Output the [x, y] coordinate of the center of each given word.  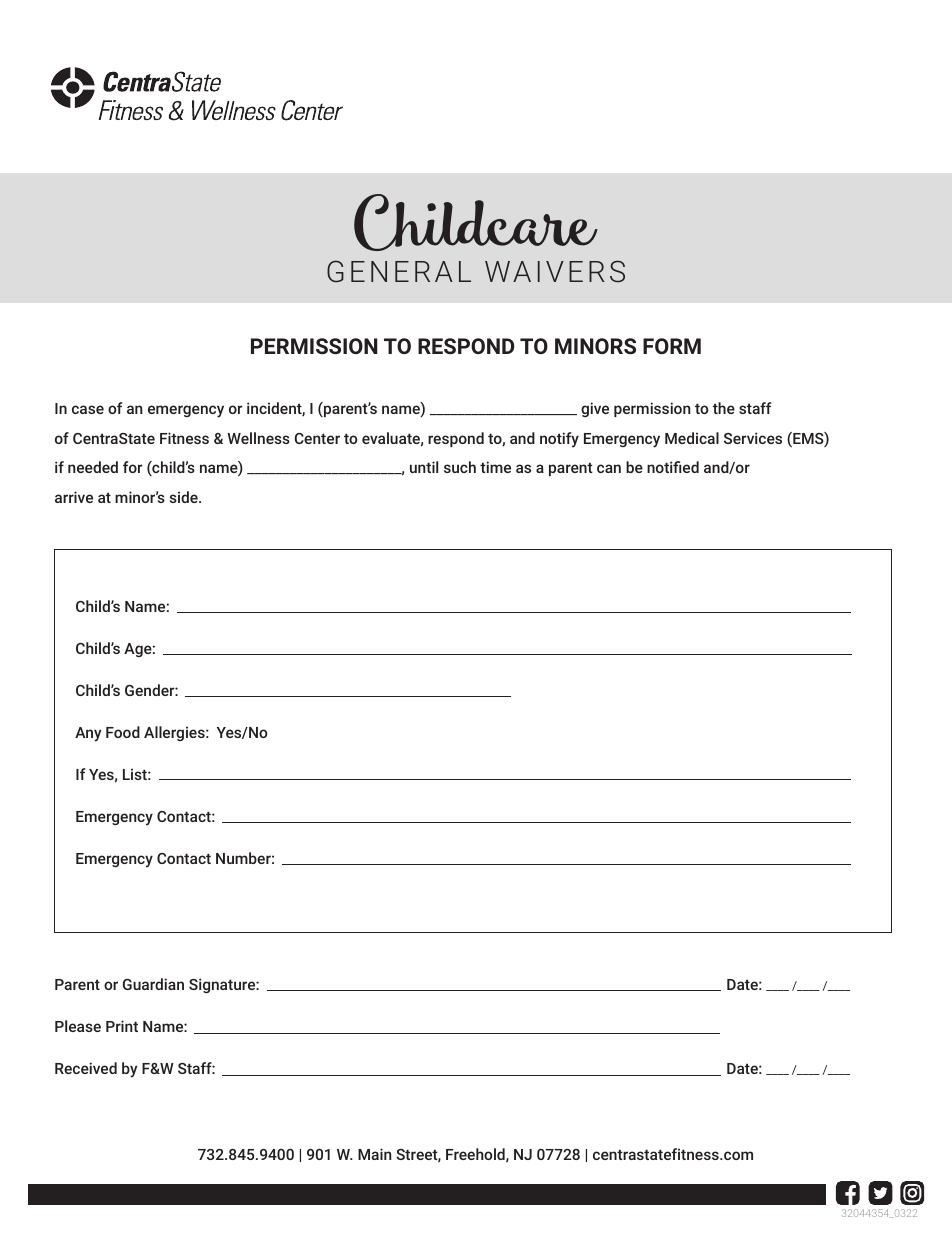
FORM [672, 346]
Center [317, 438]
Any [88, 734]
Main [375, 1154]
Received [86, 1068]
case [88, 409]
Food [123, 732]
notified [673, 467]
